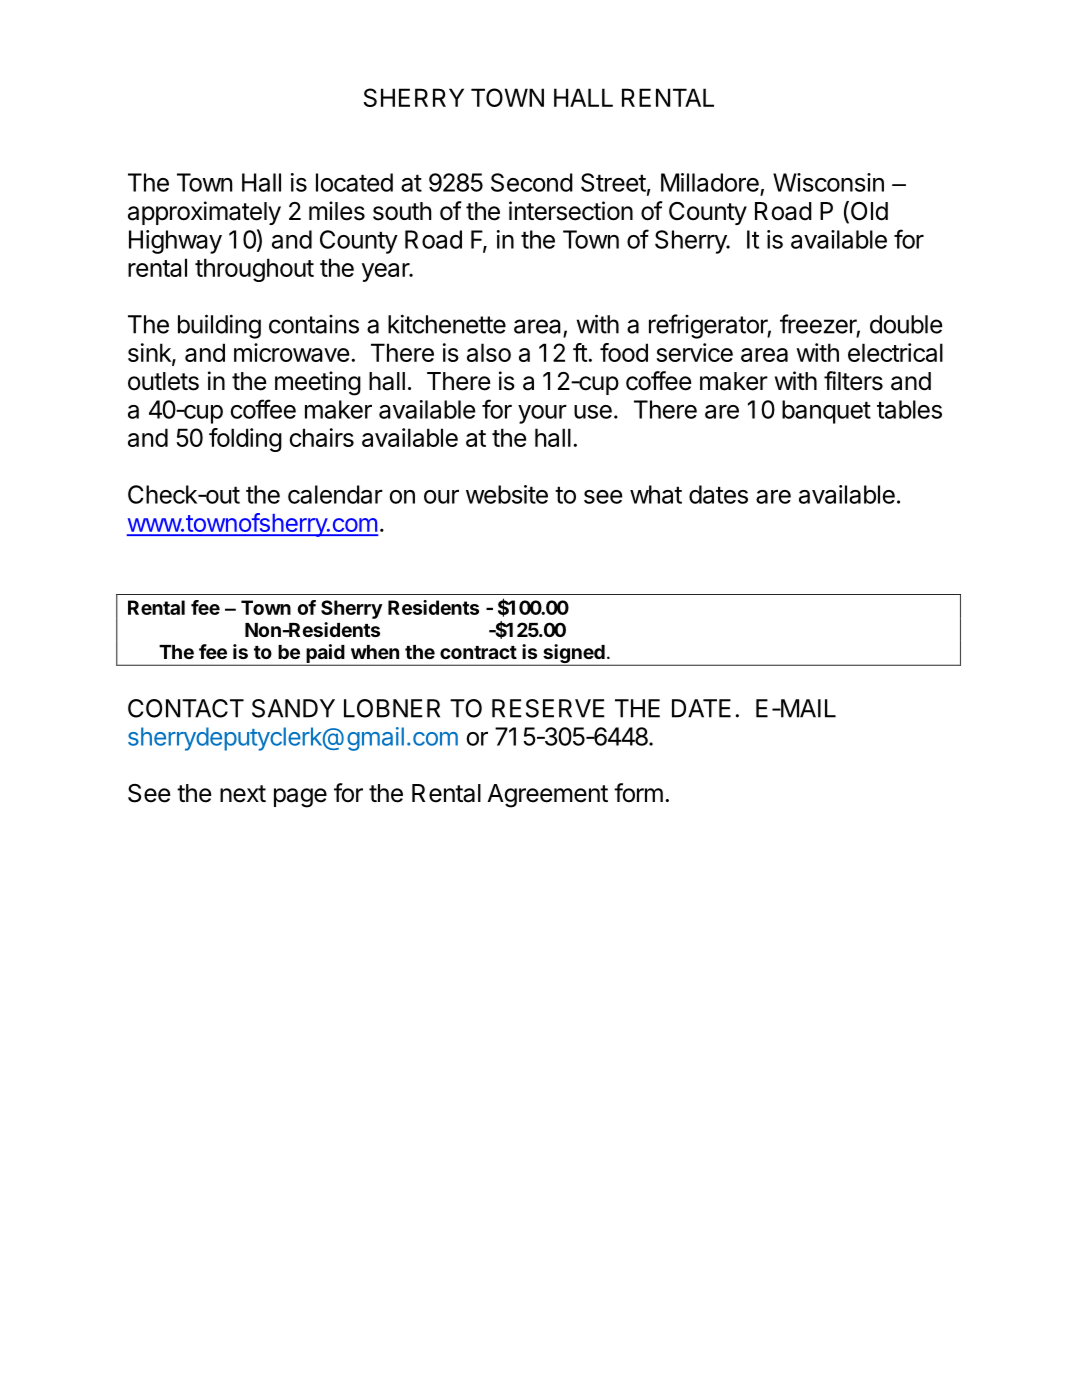 The width and height of the screenshot is (1077, 1394). What do you see at coordinates (656, 494) in the screenshot?
I see `what` at bounding box center [656, 494].
